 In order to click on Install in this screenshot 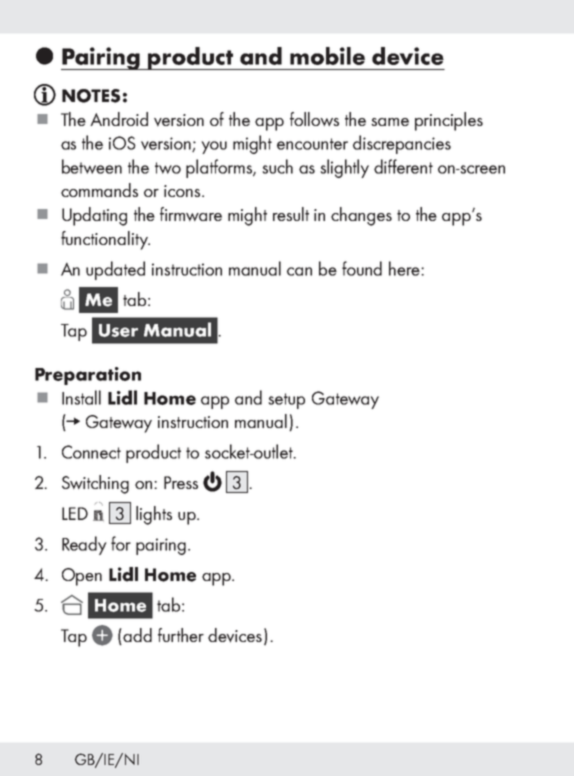, I will do `click(81, 397)`.
